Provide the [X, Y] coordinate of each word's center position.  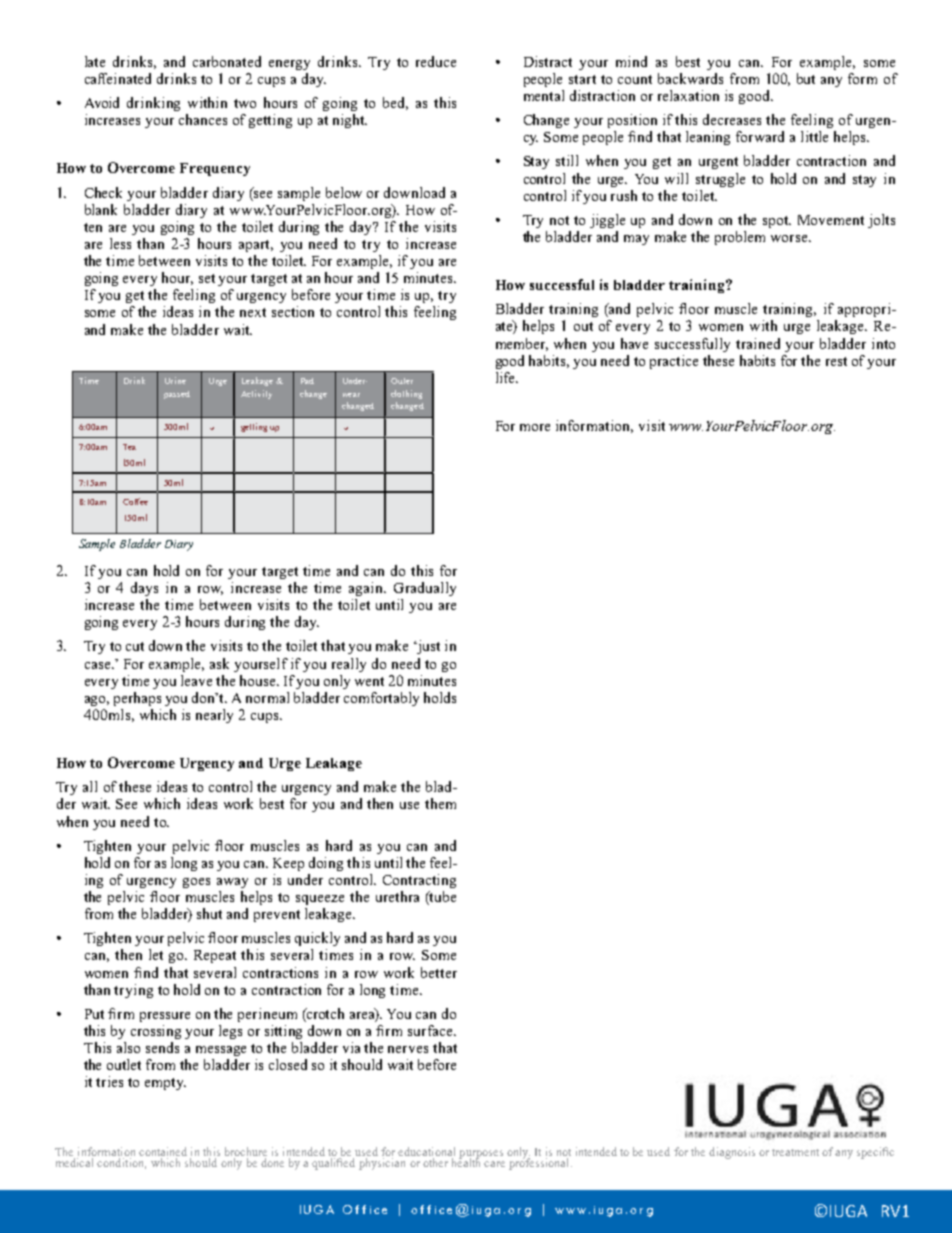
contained [163, 1151]
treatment [795, 1152]
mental [544, 95]
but [806, 78]
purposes [481, 1155]
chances [203, 119]
